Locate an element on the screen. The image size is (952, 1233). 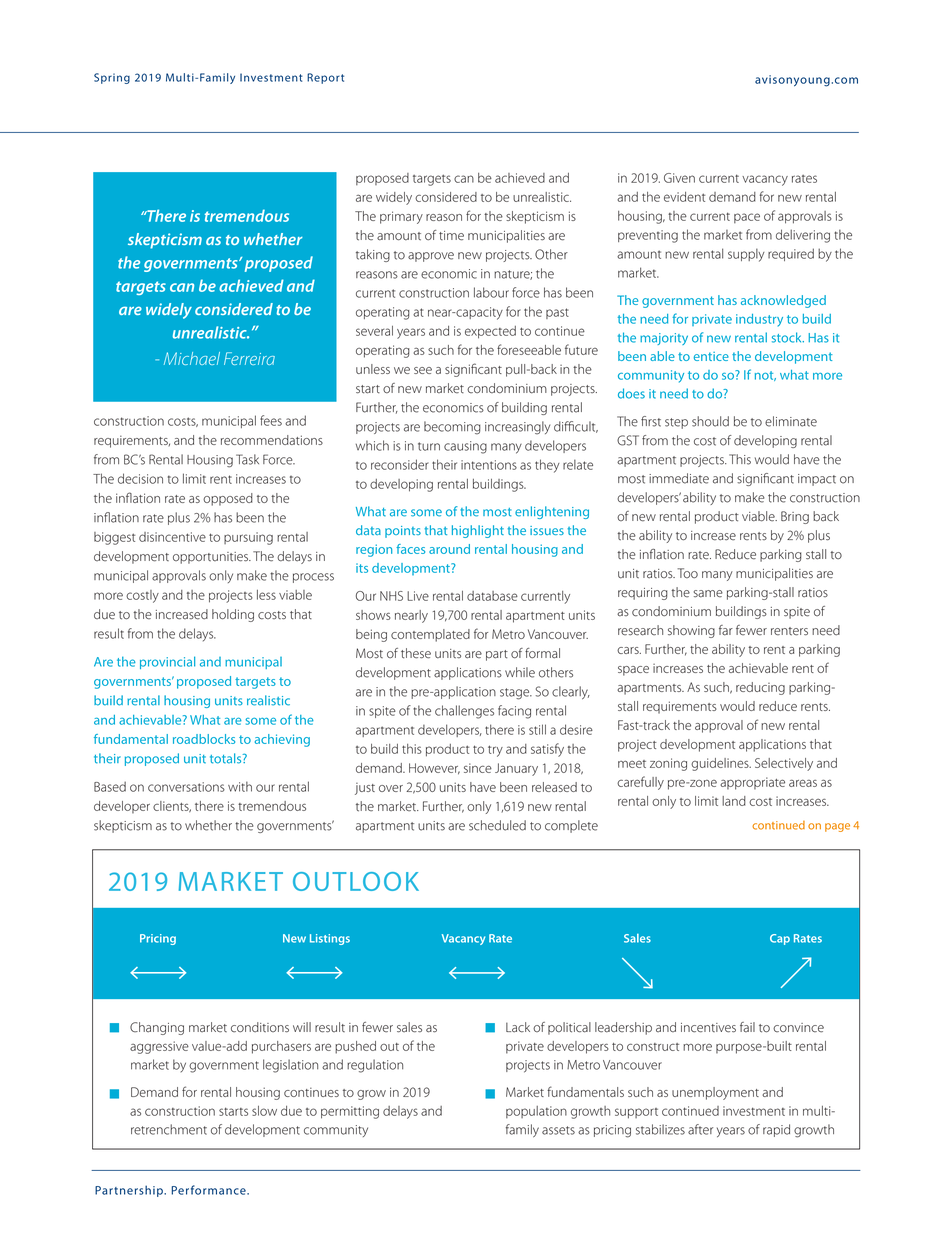
Performance is located at coordinates (209, 1190).
